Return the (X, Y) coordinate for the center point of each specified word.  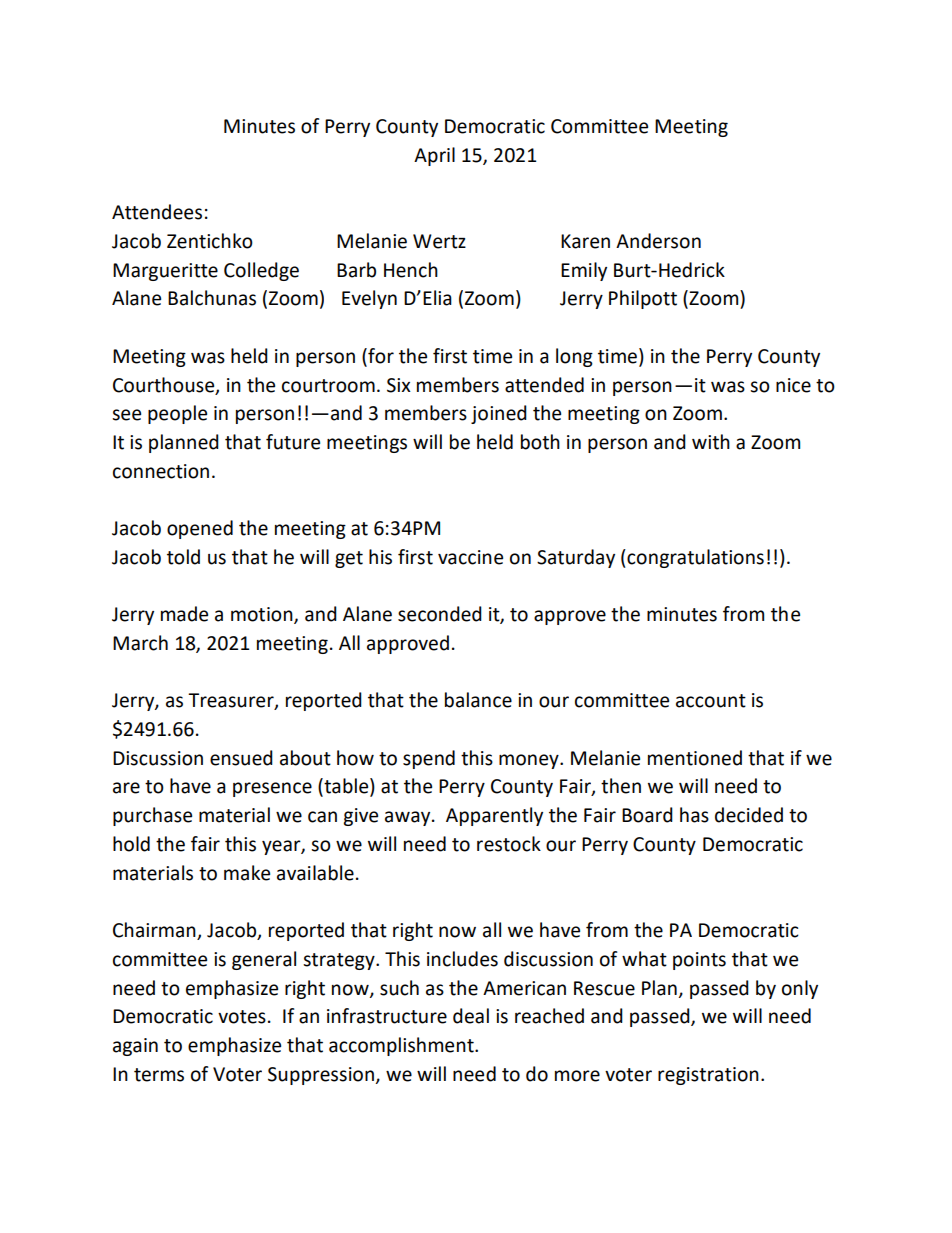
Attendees (157, 212)
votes (242, 1017)
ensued (241, 758)
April (434, 156)
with (711, 442)
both (540, 442)
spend (429, 759)
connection (161, 471)
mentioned (695, 758)
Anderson (658, 241)
